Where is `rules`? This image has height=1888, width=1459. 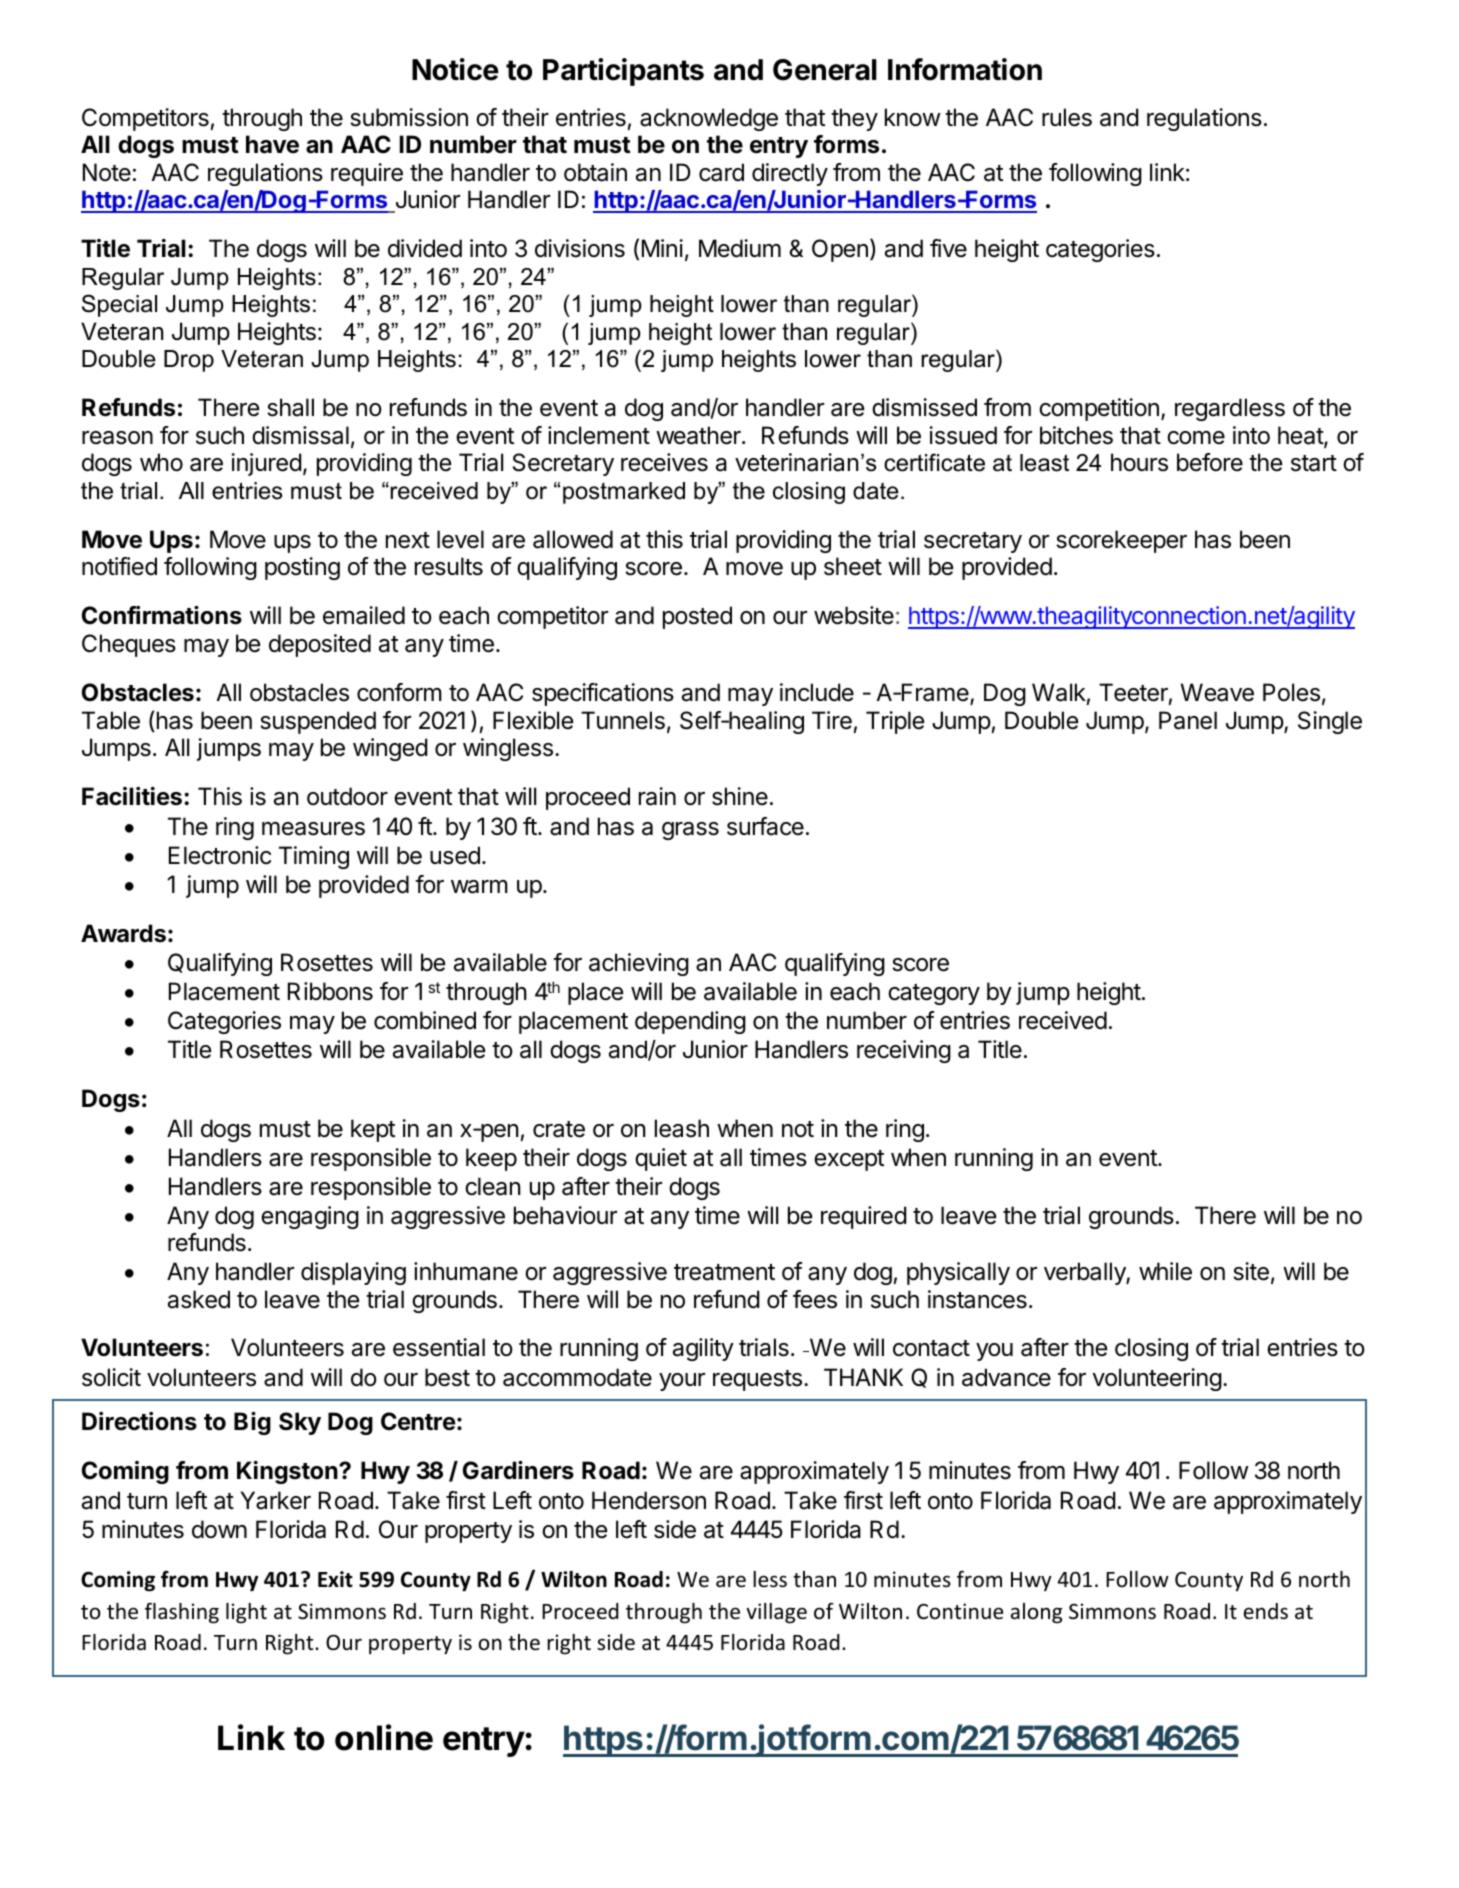 rules is located at coordinates (1067, 117).
